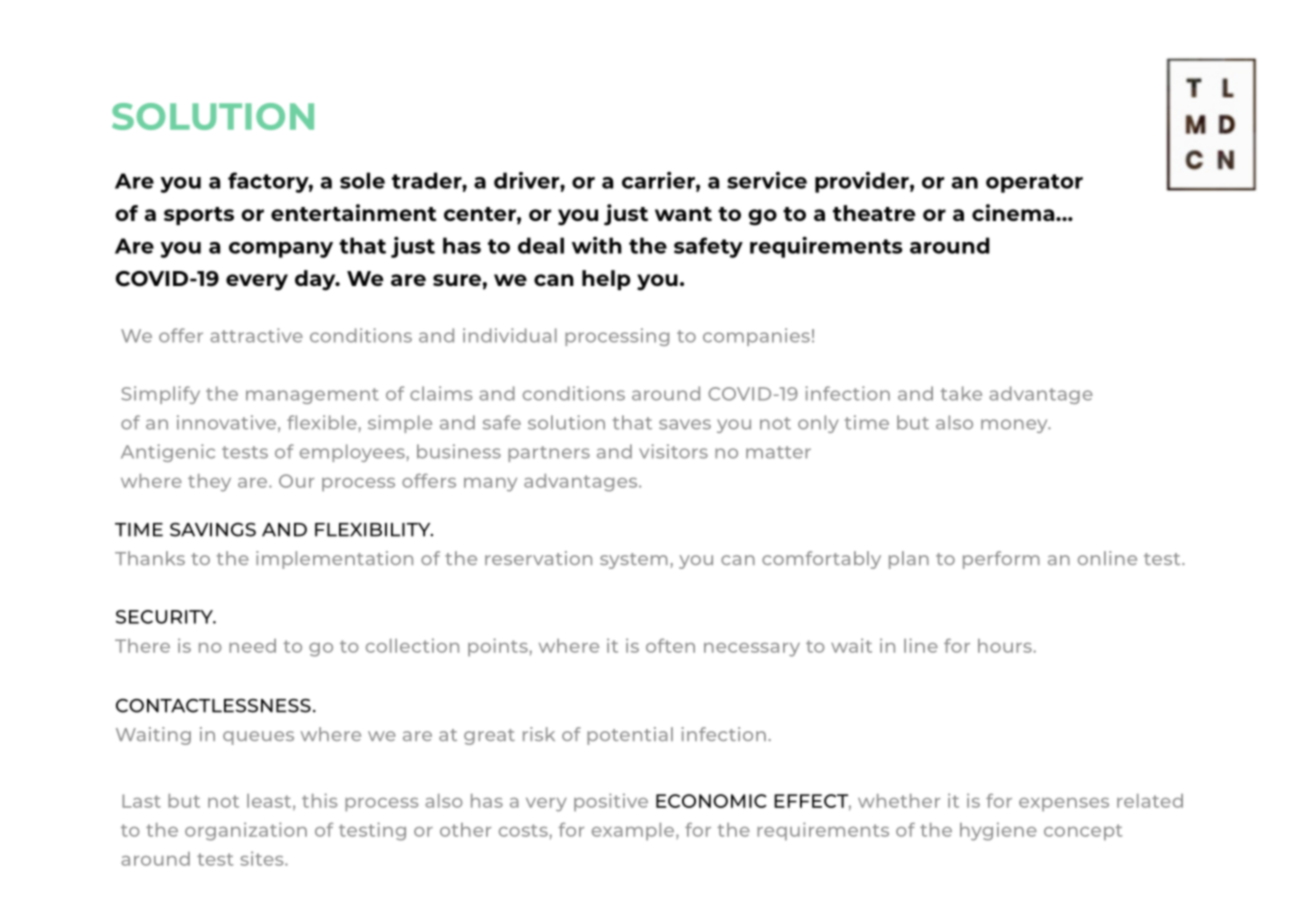 The width and height of the screenshot is (1308, 924). What do you see at coordinates (246, 831) in the screenshot?
I see `organization` at bounding box center [246, 831].
